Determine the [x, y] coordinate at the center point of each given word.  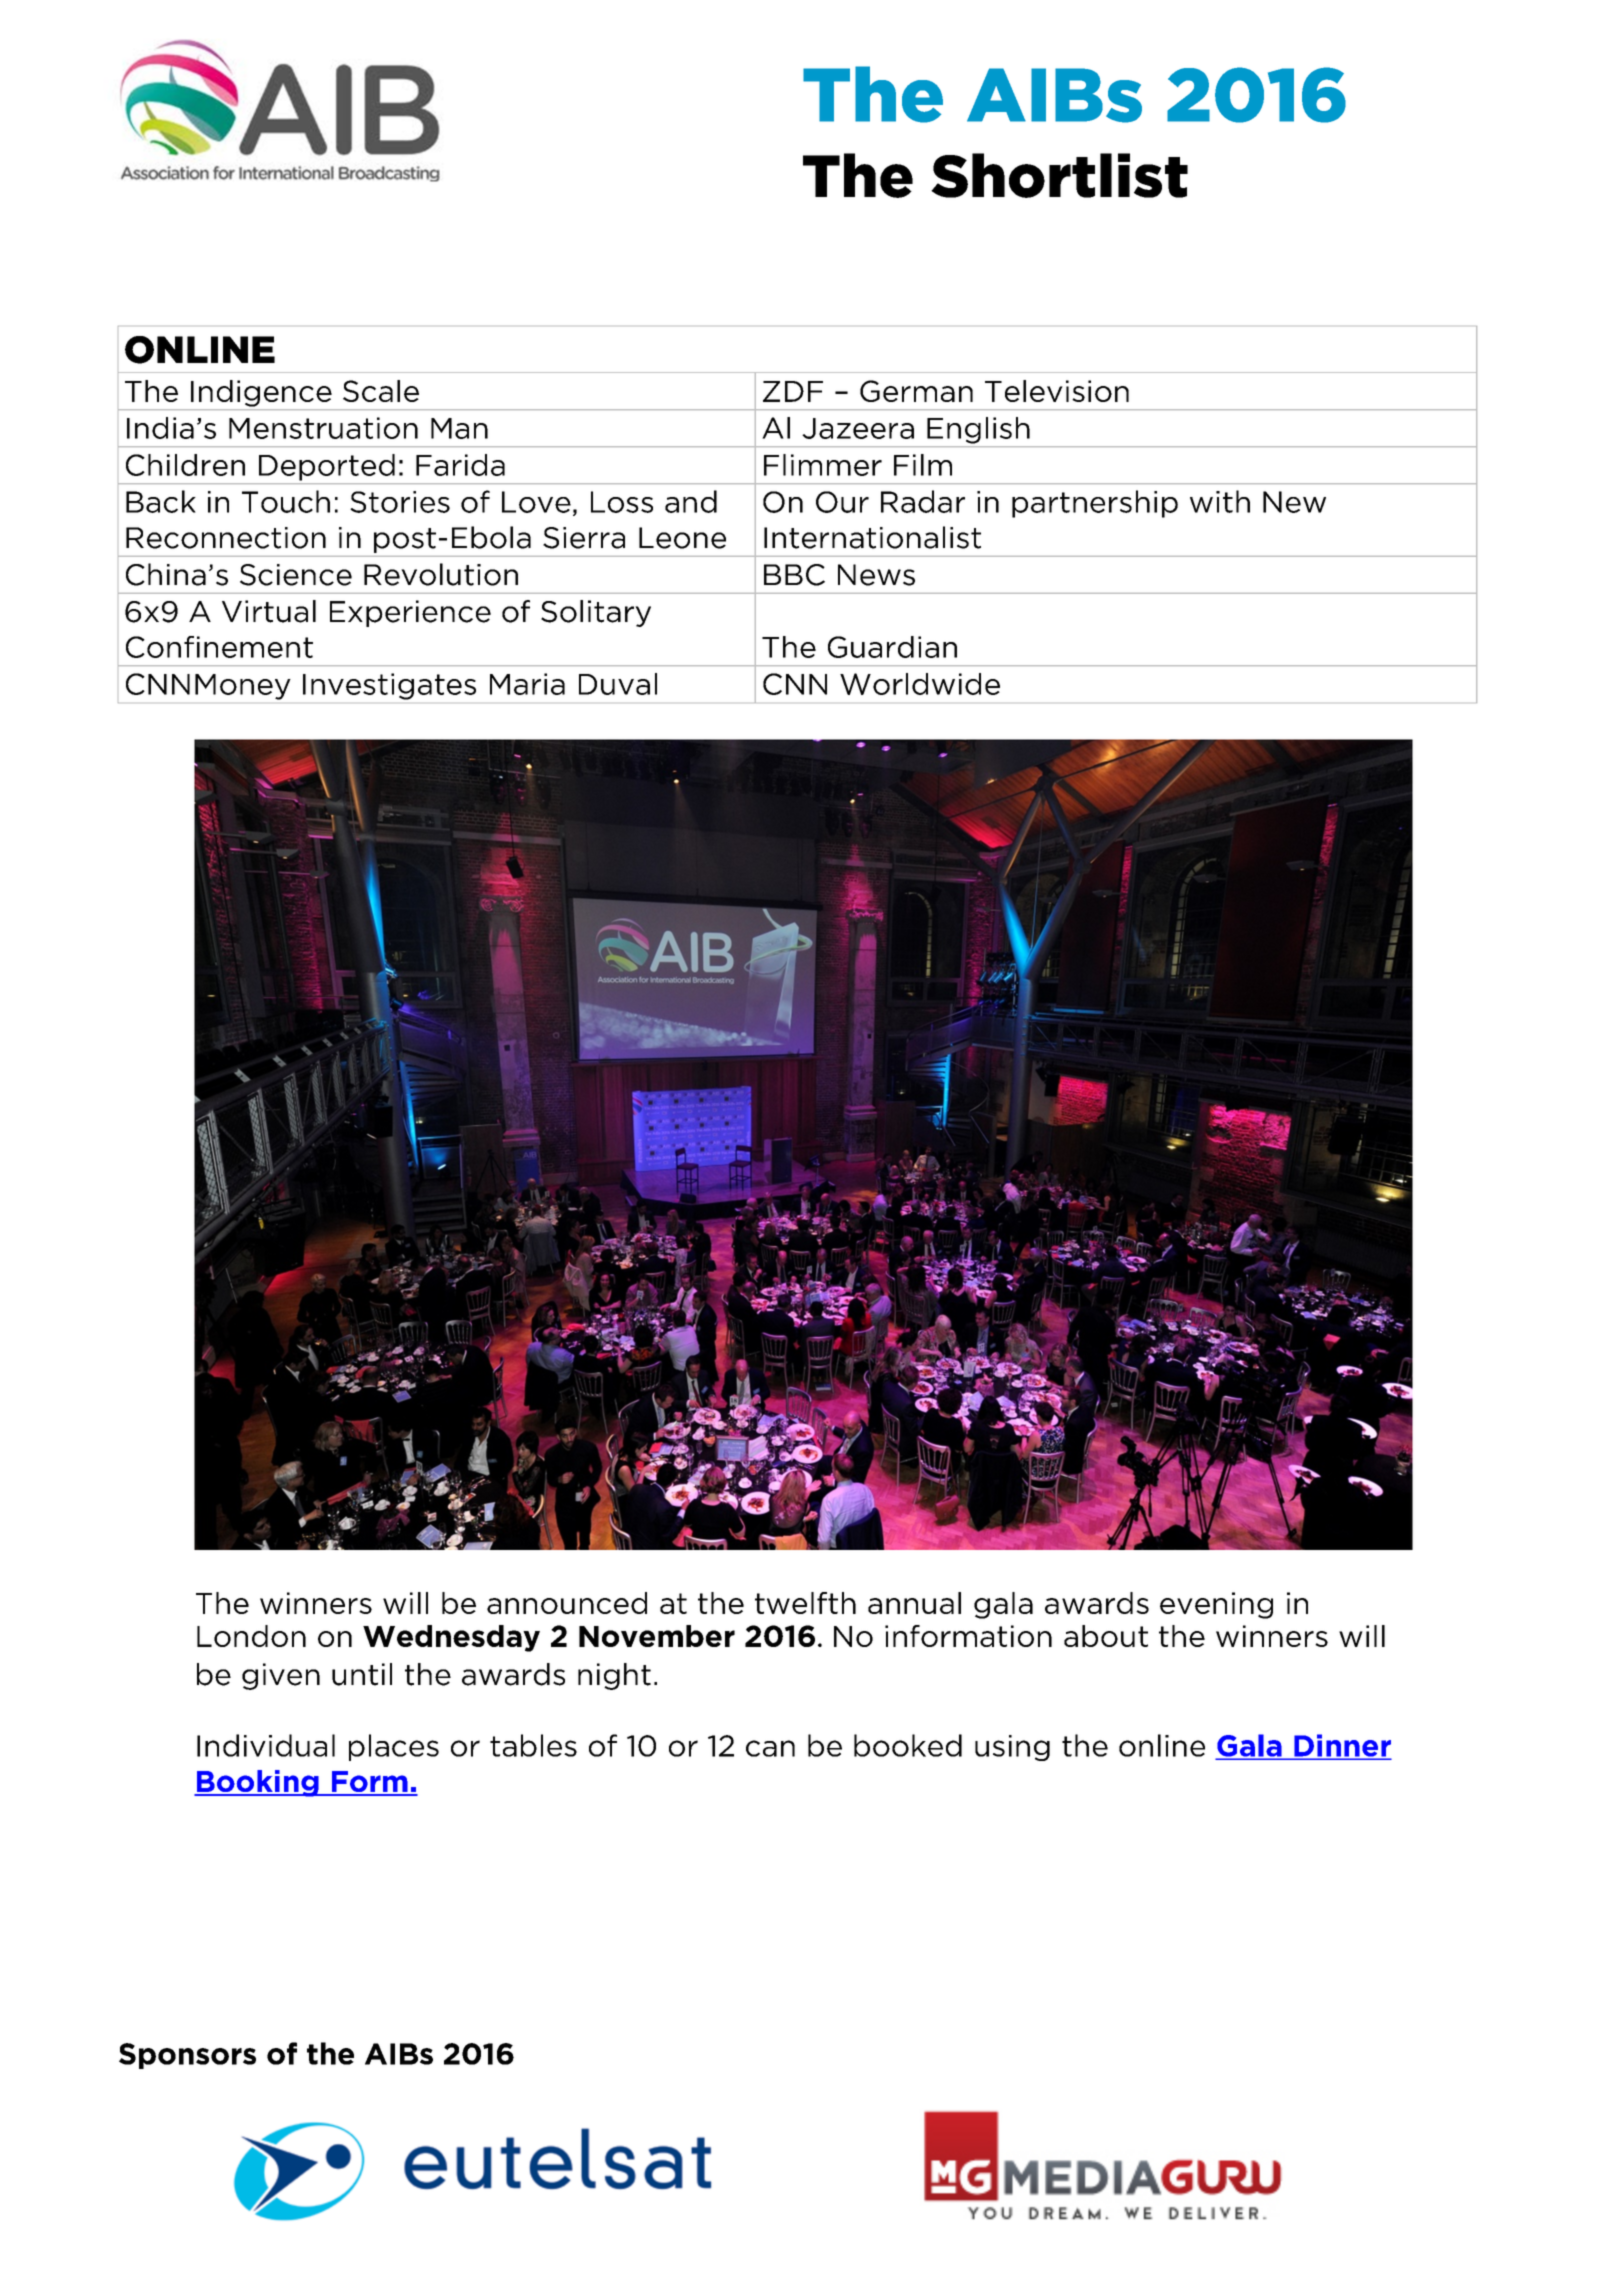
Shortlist [1059, 175]
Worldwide [920, 684]
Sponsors [187, 2056]
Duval [618, 684]
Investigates [389, 686]
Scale [381, 391]
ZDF [793, 391]
